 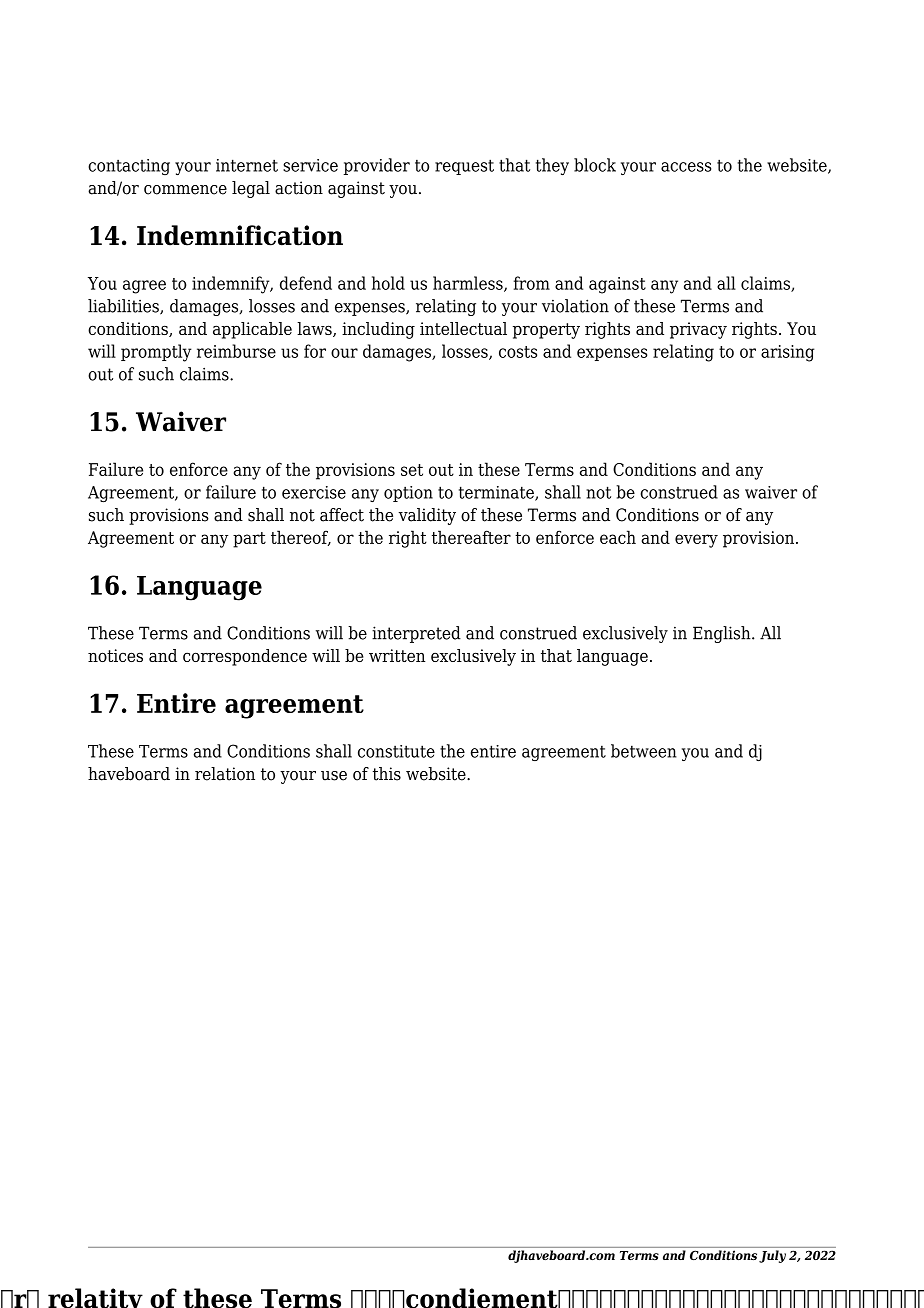 What do you see at coordinates (387, 774) in the document?
I see `this` at bounding box center [387, 774].
